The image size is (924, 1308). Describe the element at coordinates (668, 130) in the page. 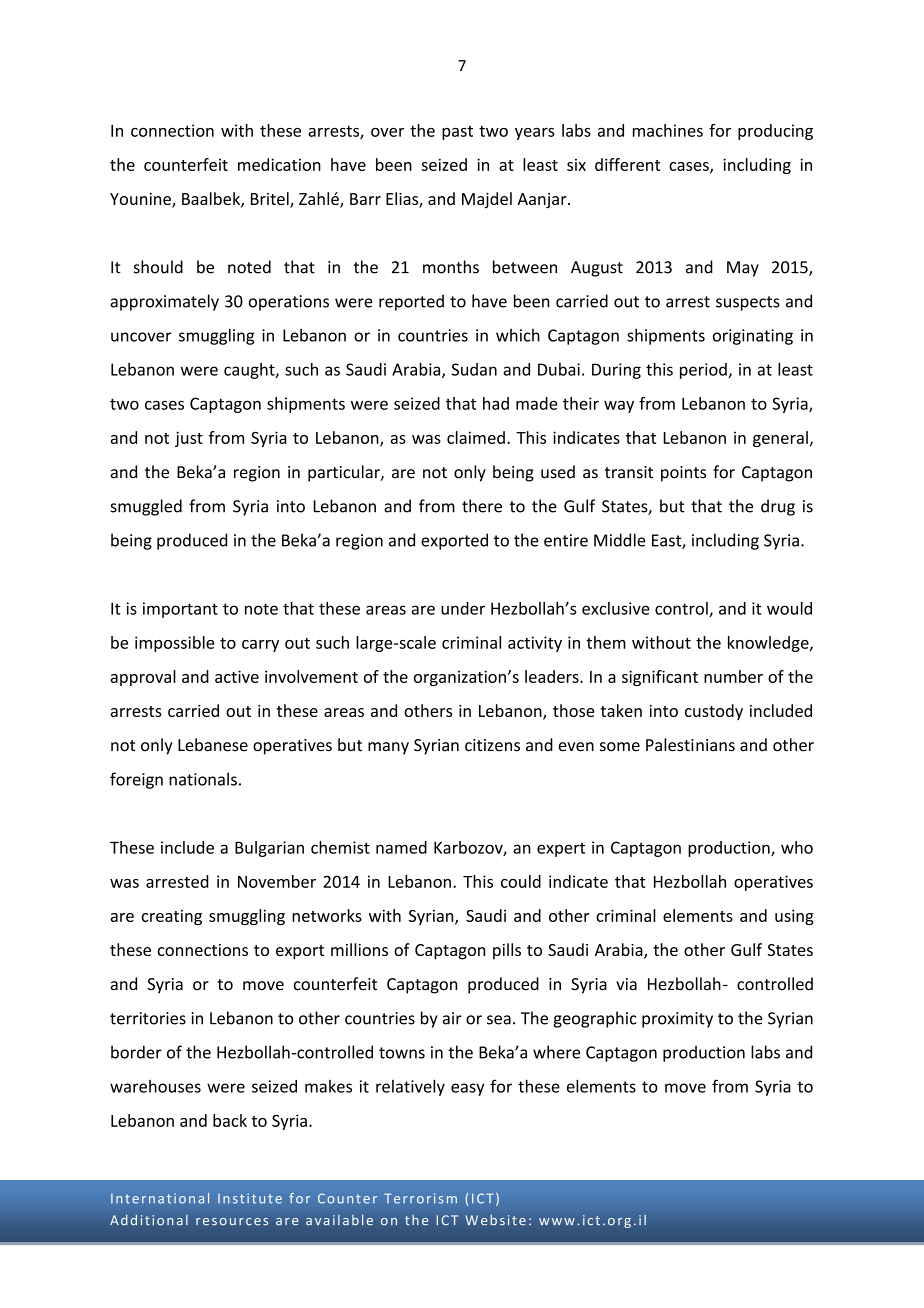

I see `machines` at that location.
